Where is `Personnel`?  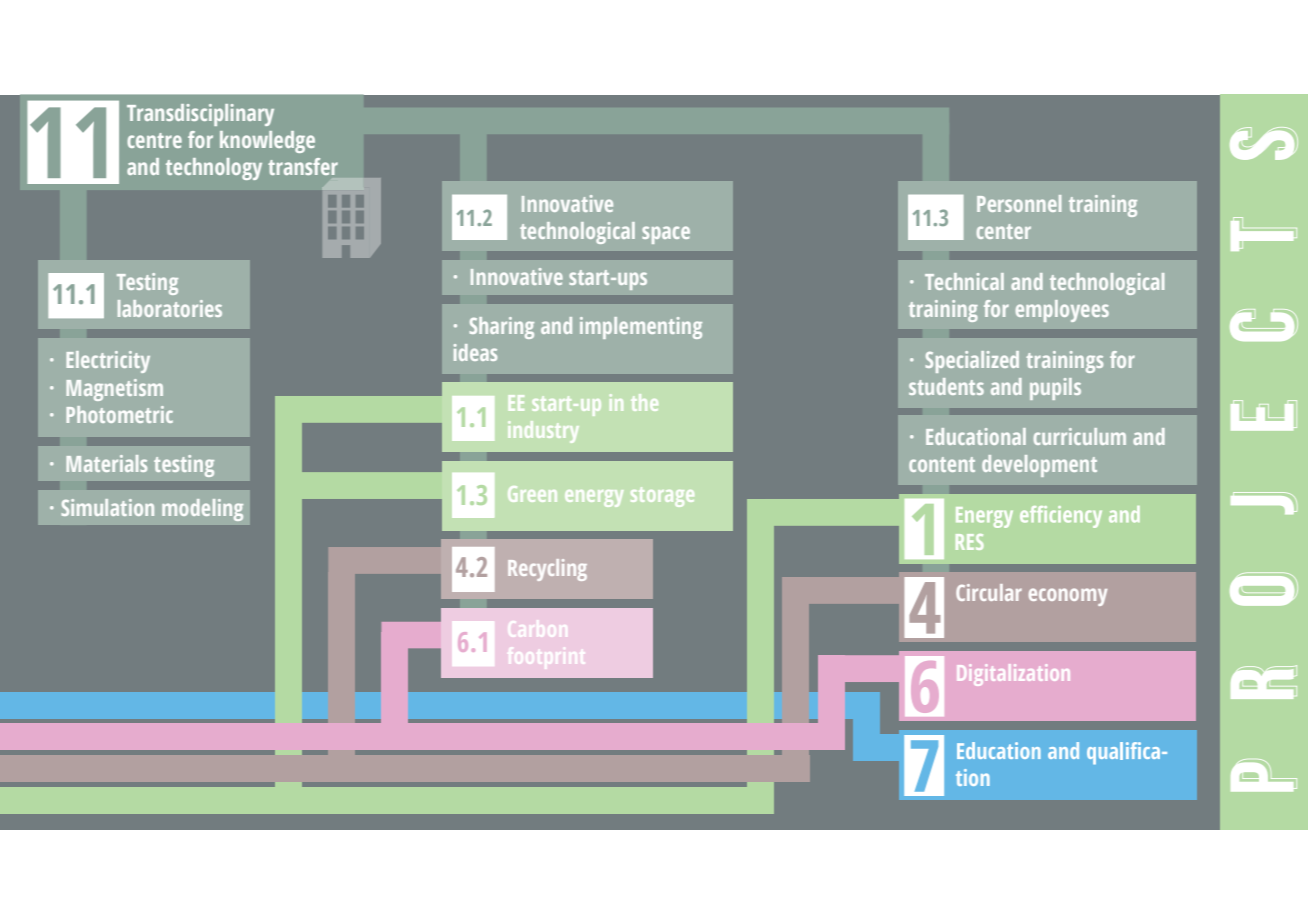 Personnel is located at coordinates (1019, 203).
